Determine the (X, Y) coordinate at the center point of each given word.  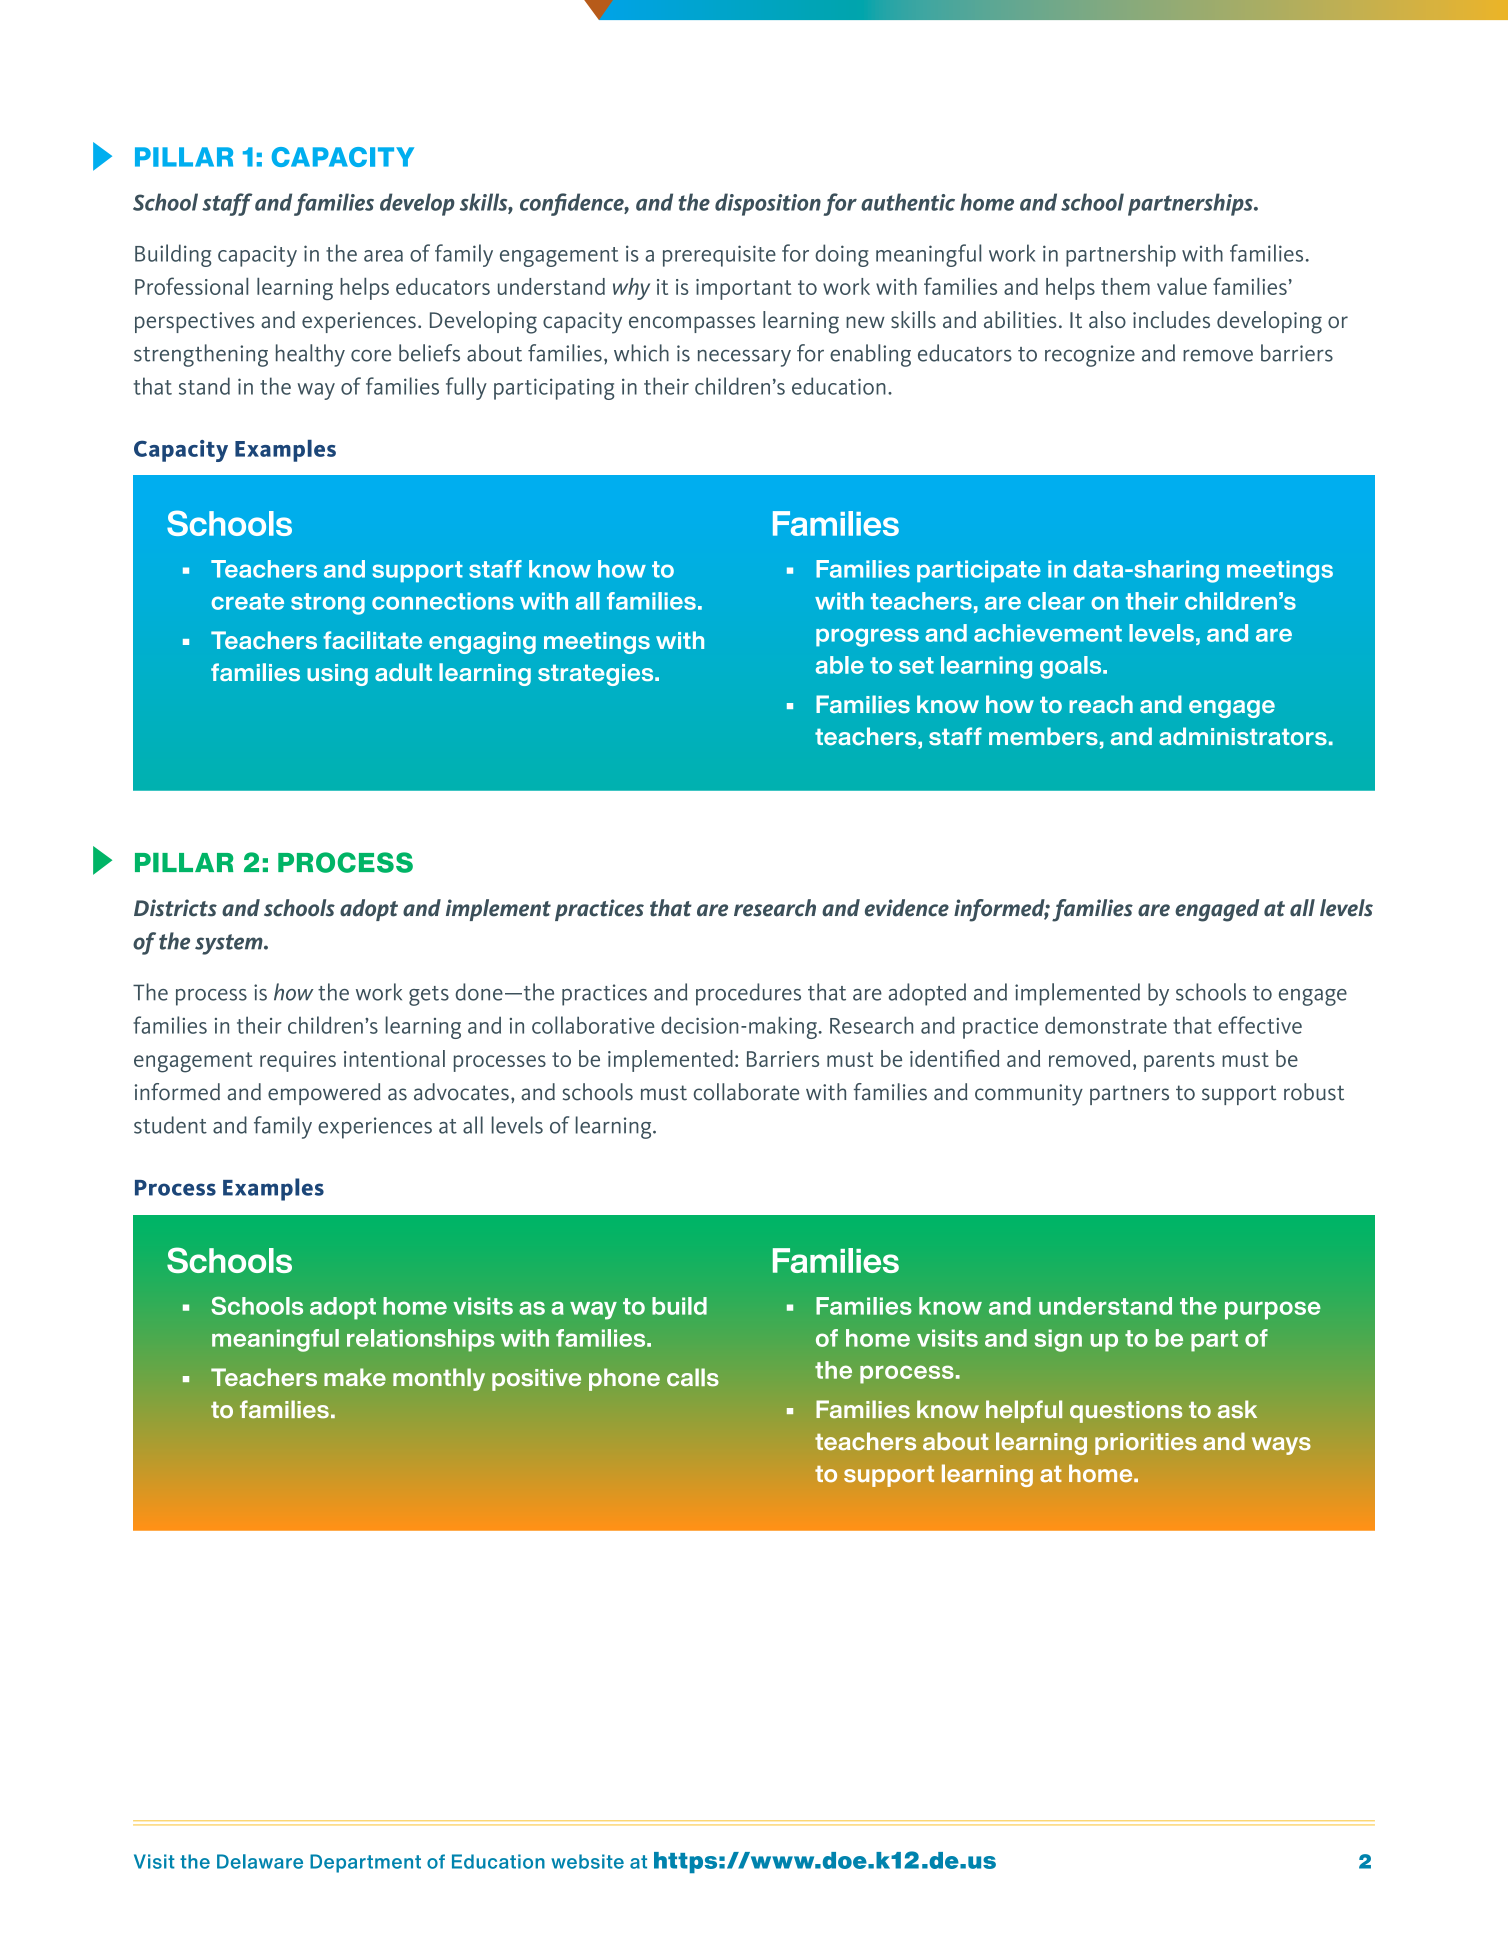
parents (1179, 1062)
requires (298, 1061)
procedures (748, 994)
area (383, 256)
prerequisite (719, 256)
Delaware (260, 1861)
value (1182, 286)
